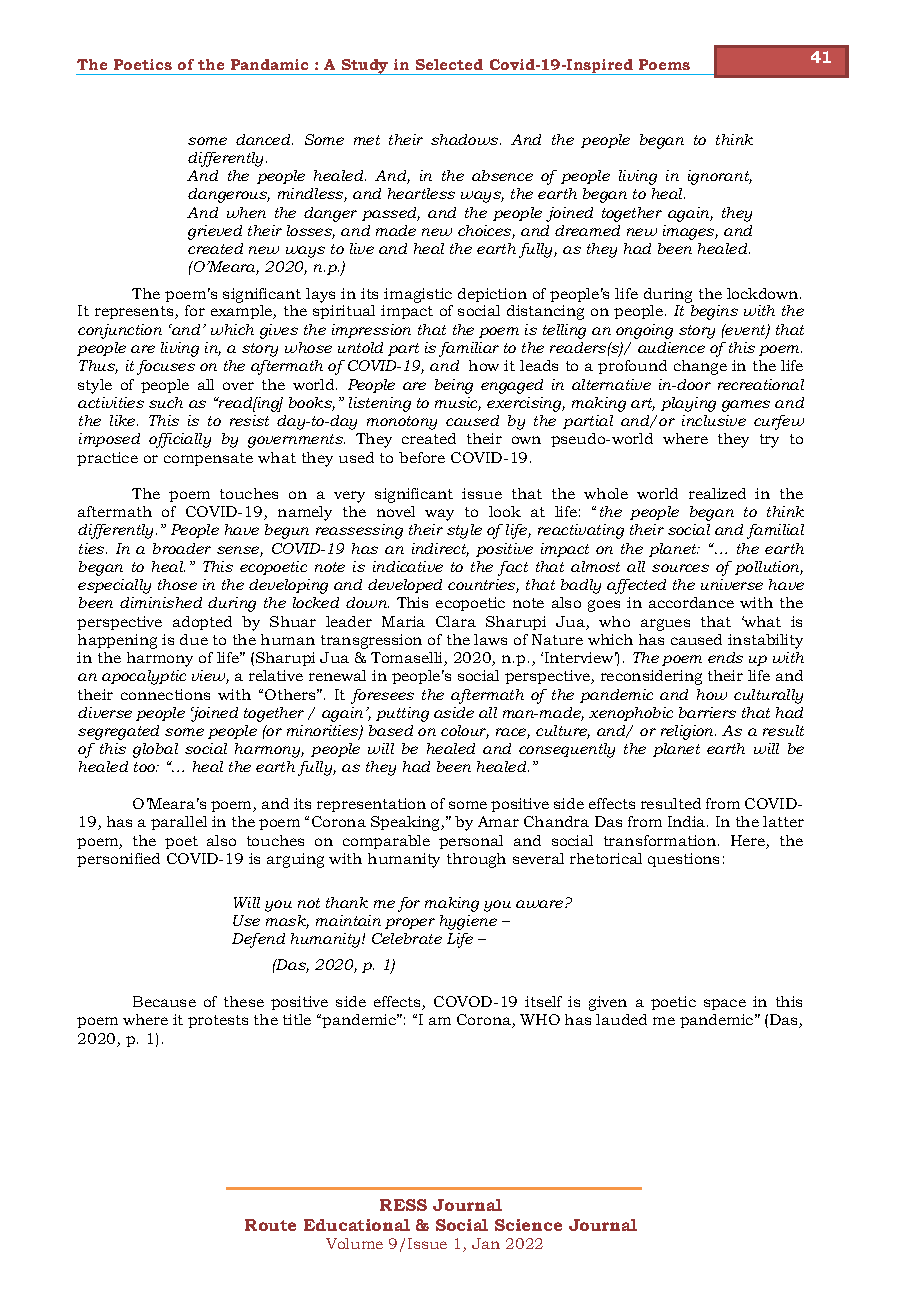 The height and width of the screenshot is (1308, 924). I want to click on danced, so click(264, 139).
